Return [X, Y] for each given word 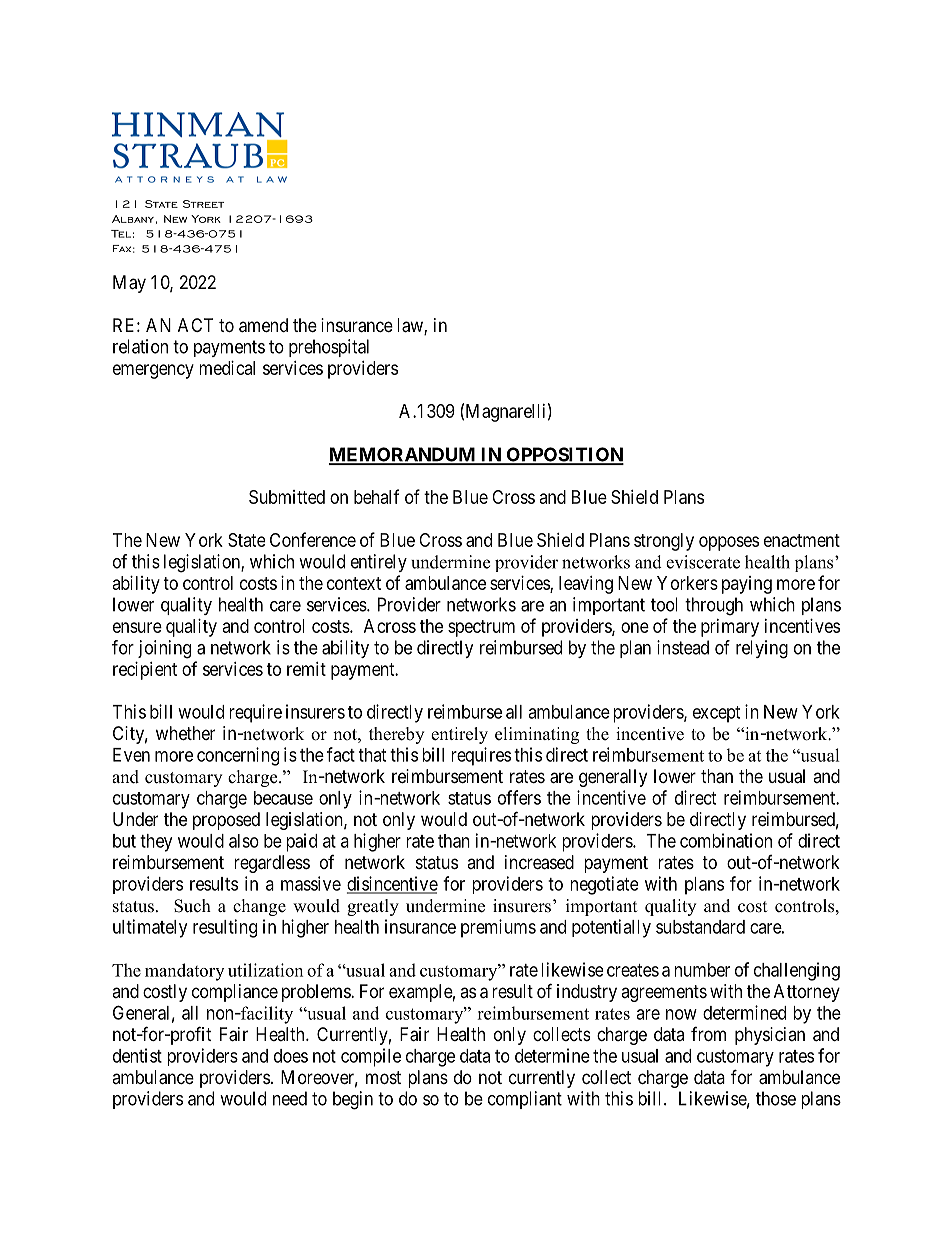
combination [726, 840]
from [708, 1034]
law [411, 326]
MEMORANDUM [403, 455]
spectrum [481, 628]
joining [164, 649]
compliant [525, 1100]
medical [227, 368]
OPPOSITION [564, 455]
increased [539, 862]
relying [762, 649]
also [244, 841]
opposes [729, 543]
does [291, 1056]
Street [203, 204]
